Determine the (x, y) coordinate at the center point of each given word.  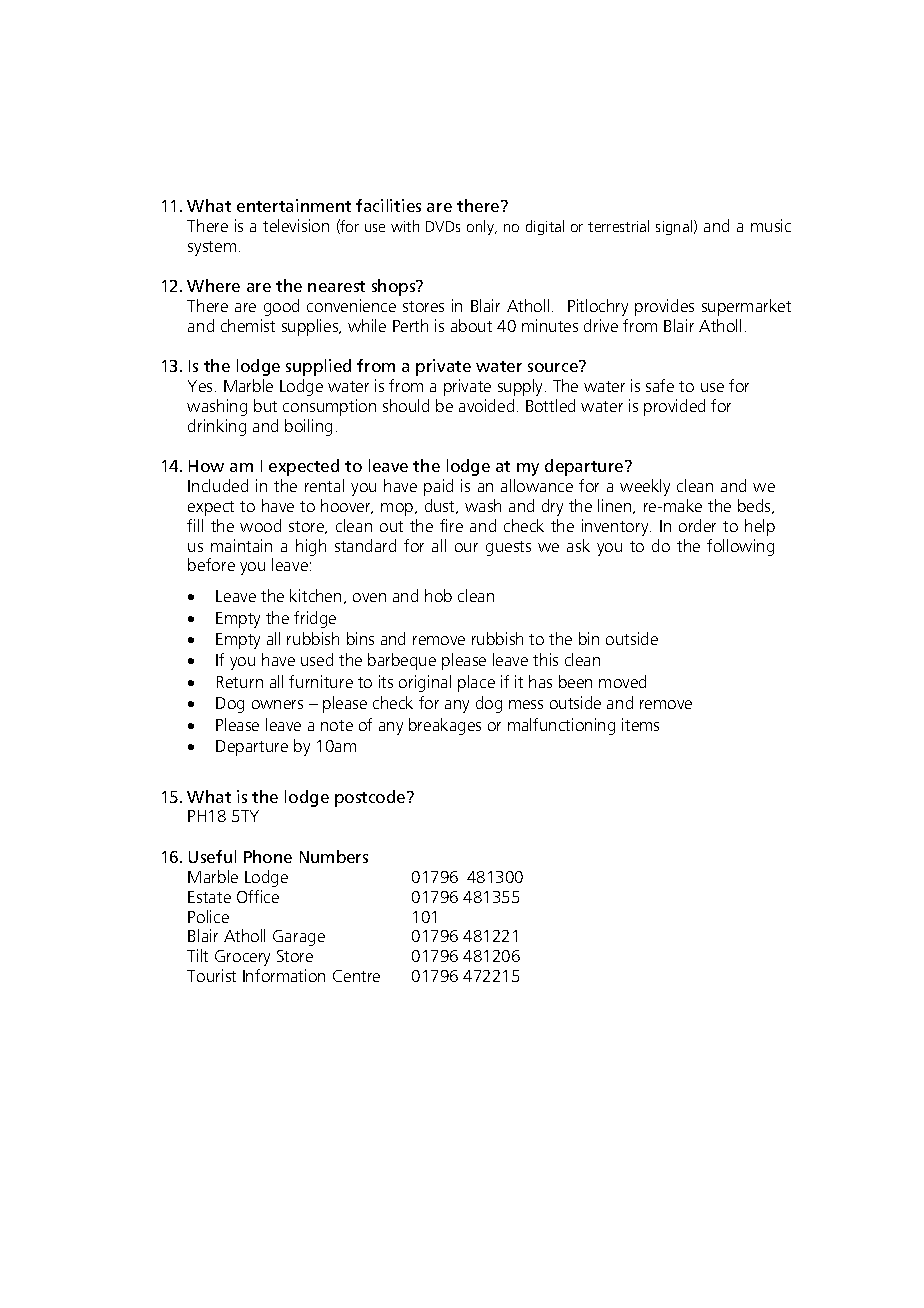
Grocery (242, 958)
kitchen (315, 595)
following (740, 547)
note (337, 725)
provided (674, 407)
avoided (486, 405)
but (265, 405)
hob (438, 595)
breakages (445, 726)
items (640, 724)
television (296, 225)
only (481, 227)
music (771, 225)
